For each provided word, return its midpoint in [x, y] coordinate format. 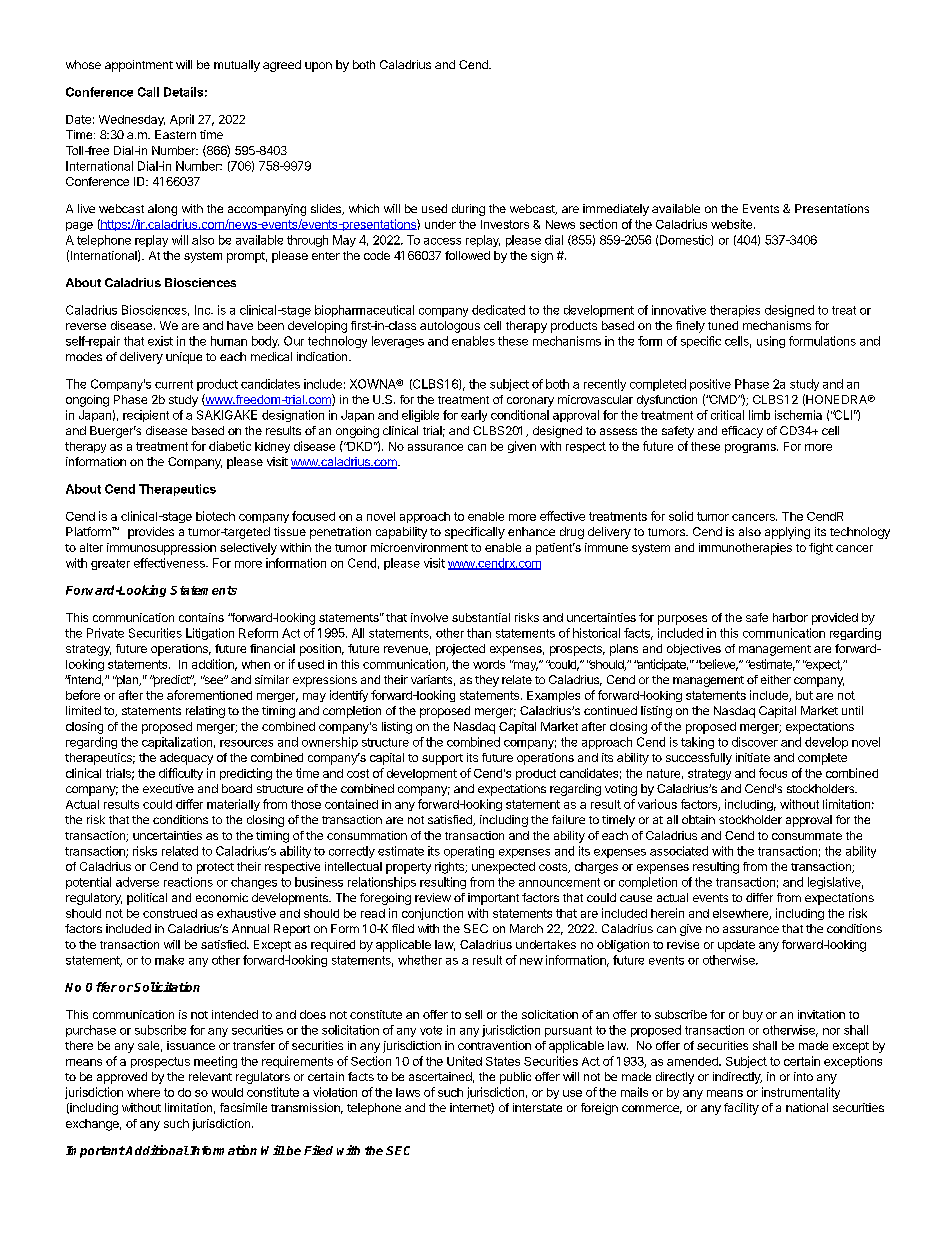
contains [201, 617]
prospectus [160, 1062]
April [182, 120]
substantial [481, 617]
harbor [790, 617]
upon [318, 67]
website [733, 224]
